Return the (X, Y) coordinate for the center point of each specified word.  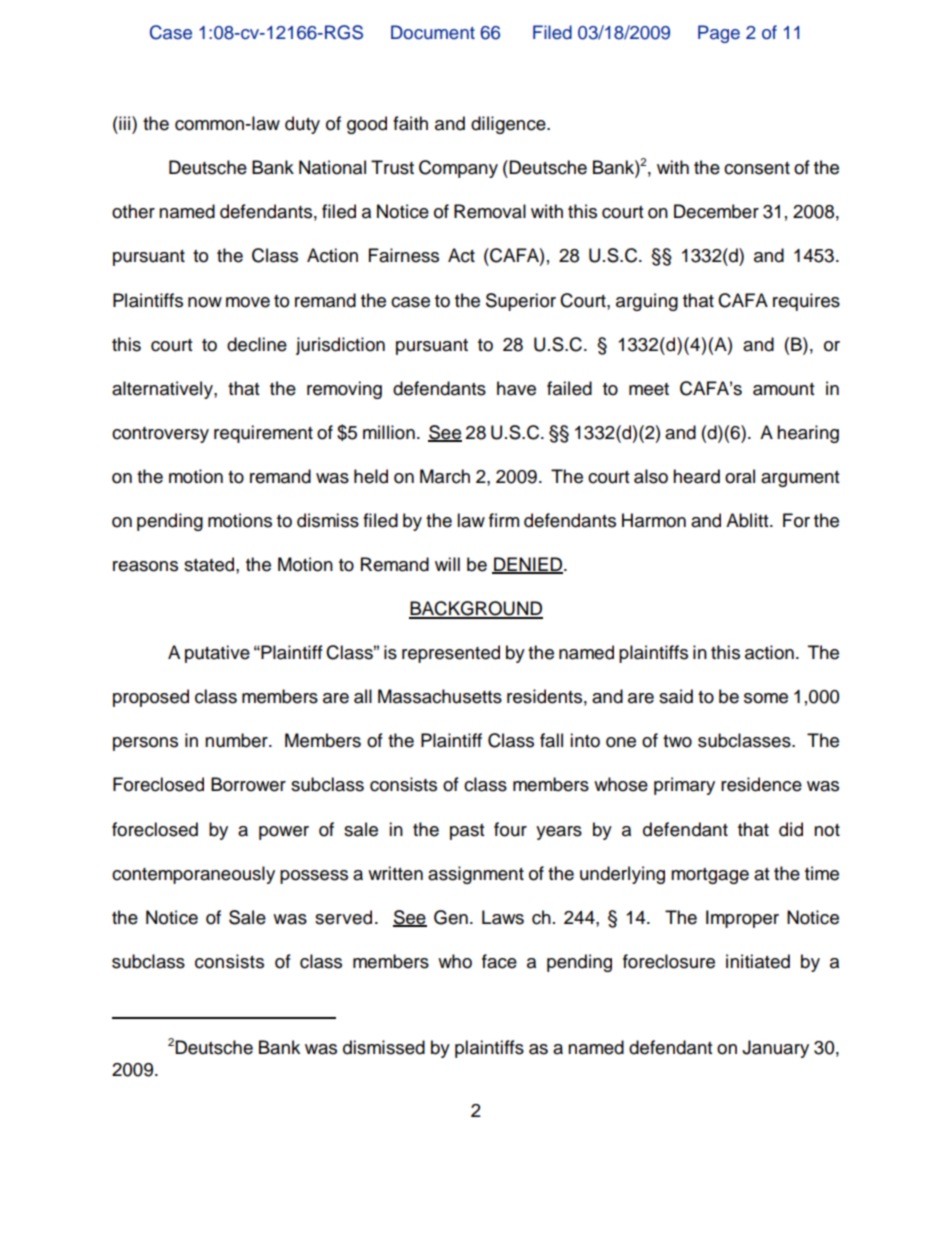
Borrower (248, 784)
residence (761, 784)
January (775, 1049)
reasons (145, 566)
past (467, 832)
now (205, 302)
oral (740, 476)
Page (719, 34)
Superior (521, 302)
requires (806, 302)
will (447, 564)
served (343, 917)
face (499, 961)
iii (125, 123)
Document (433, 32)
